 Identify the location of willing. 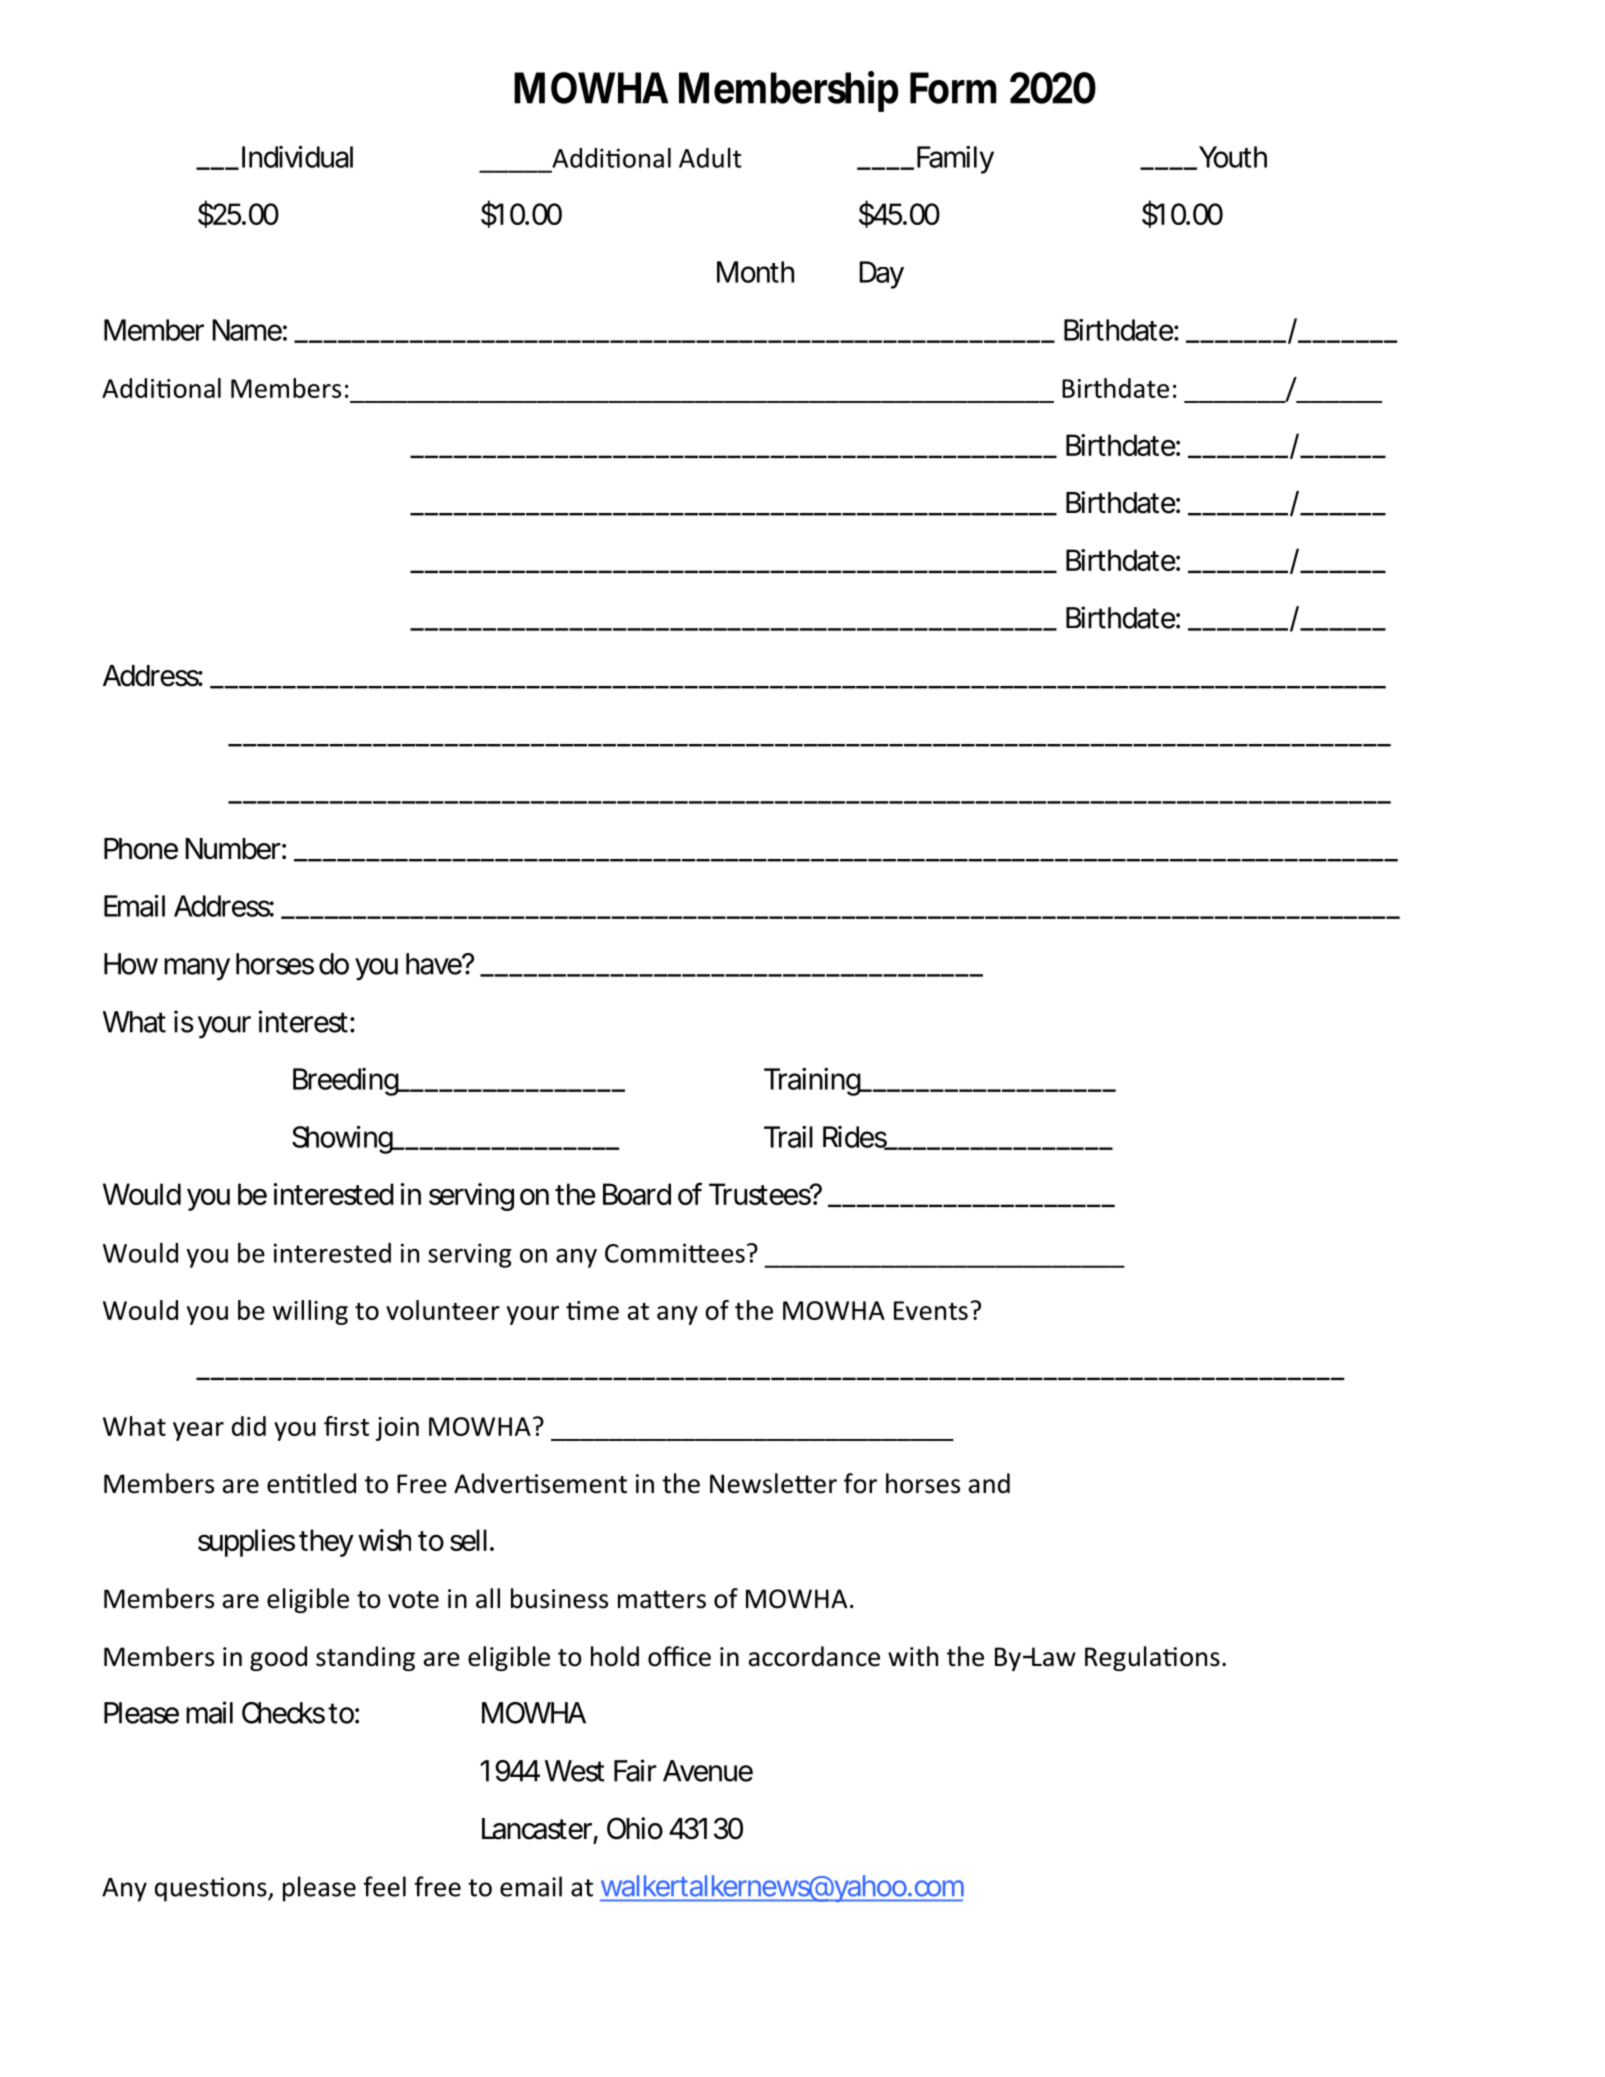
(310, 1312).
